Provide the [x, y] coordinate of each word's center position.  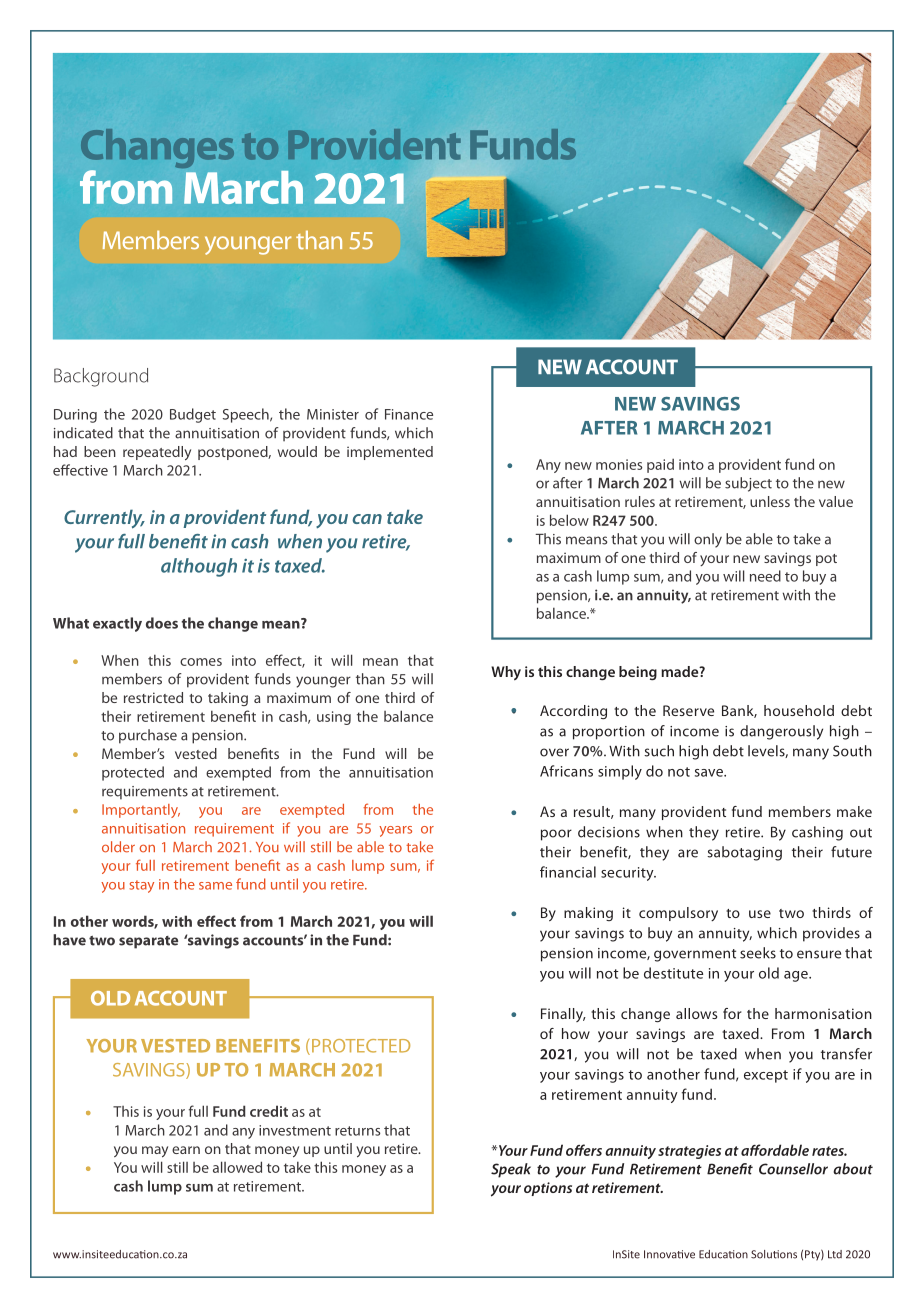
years [395, 831]
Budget [193, 415]
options [548, 1189]
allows [696, 1013]
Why [506, 673]
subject [748, 484]
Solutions [774, 1254]
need [765, 576]
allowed [237, 1167]
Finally [563, 1015]
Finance [409, 414]
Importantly [141, 811]
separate [148, 942]
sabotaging [744, 853]
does [162, 623]
